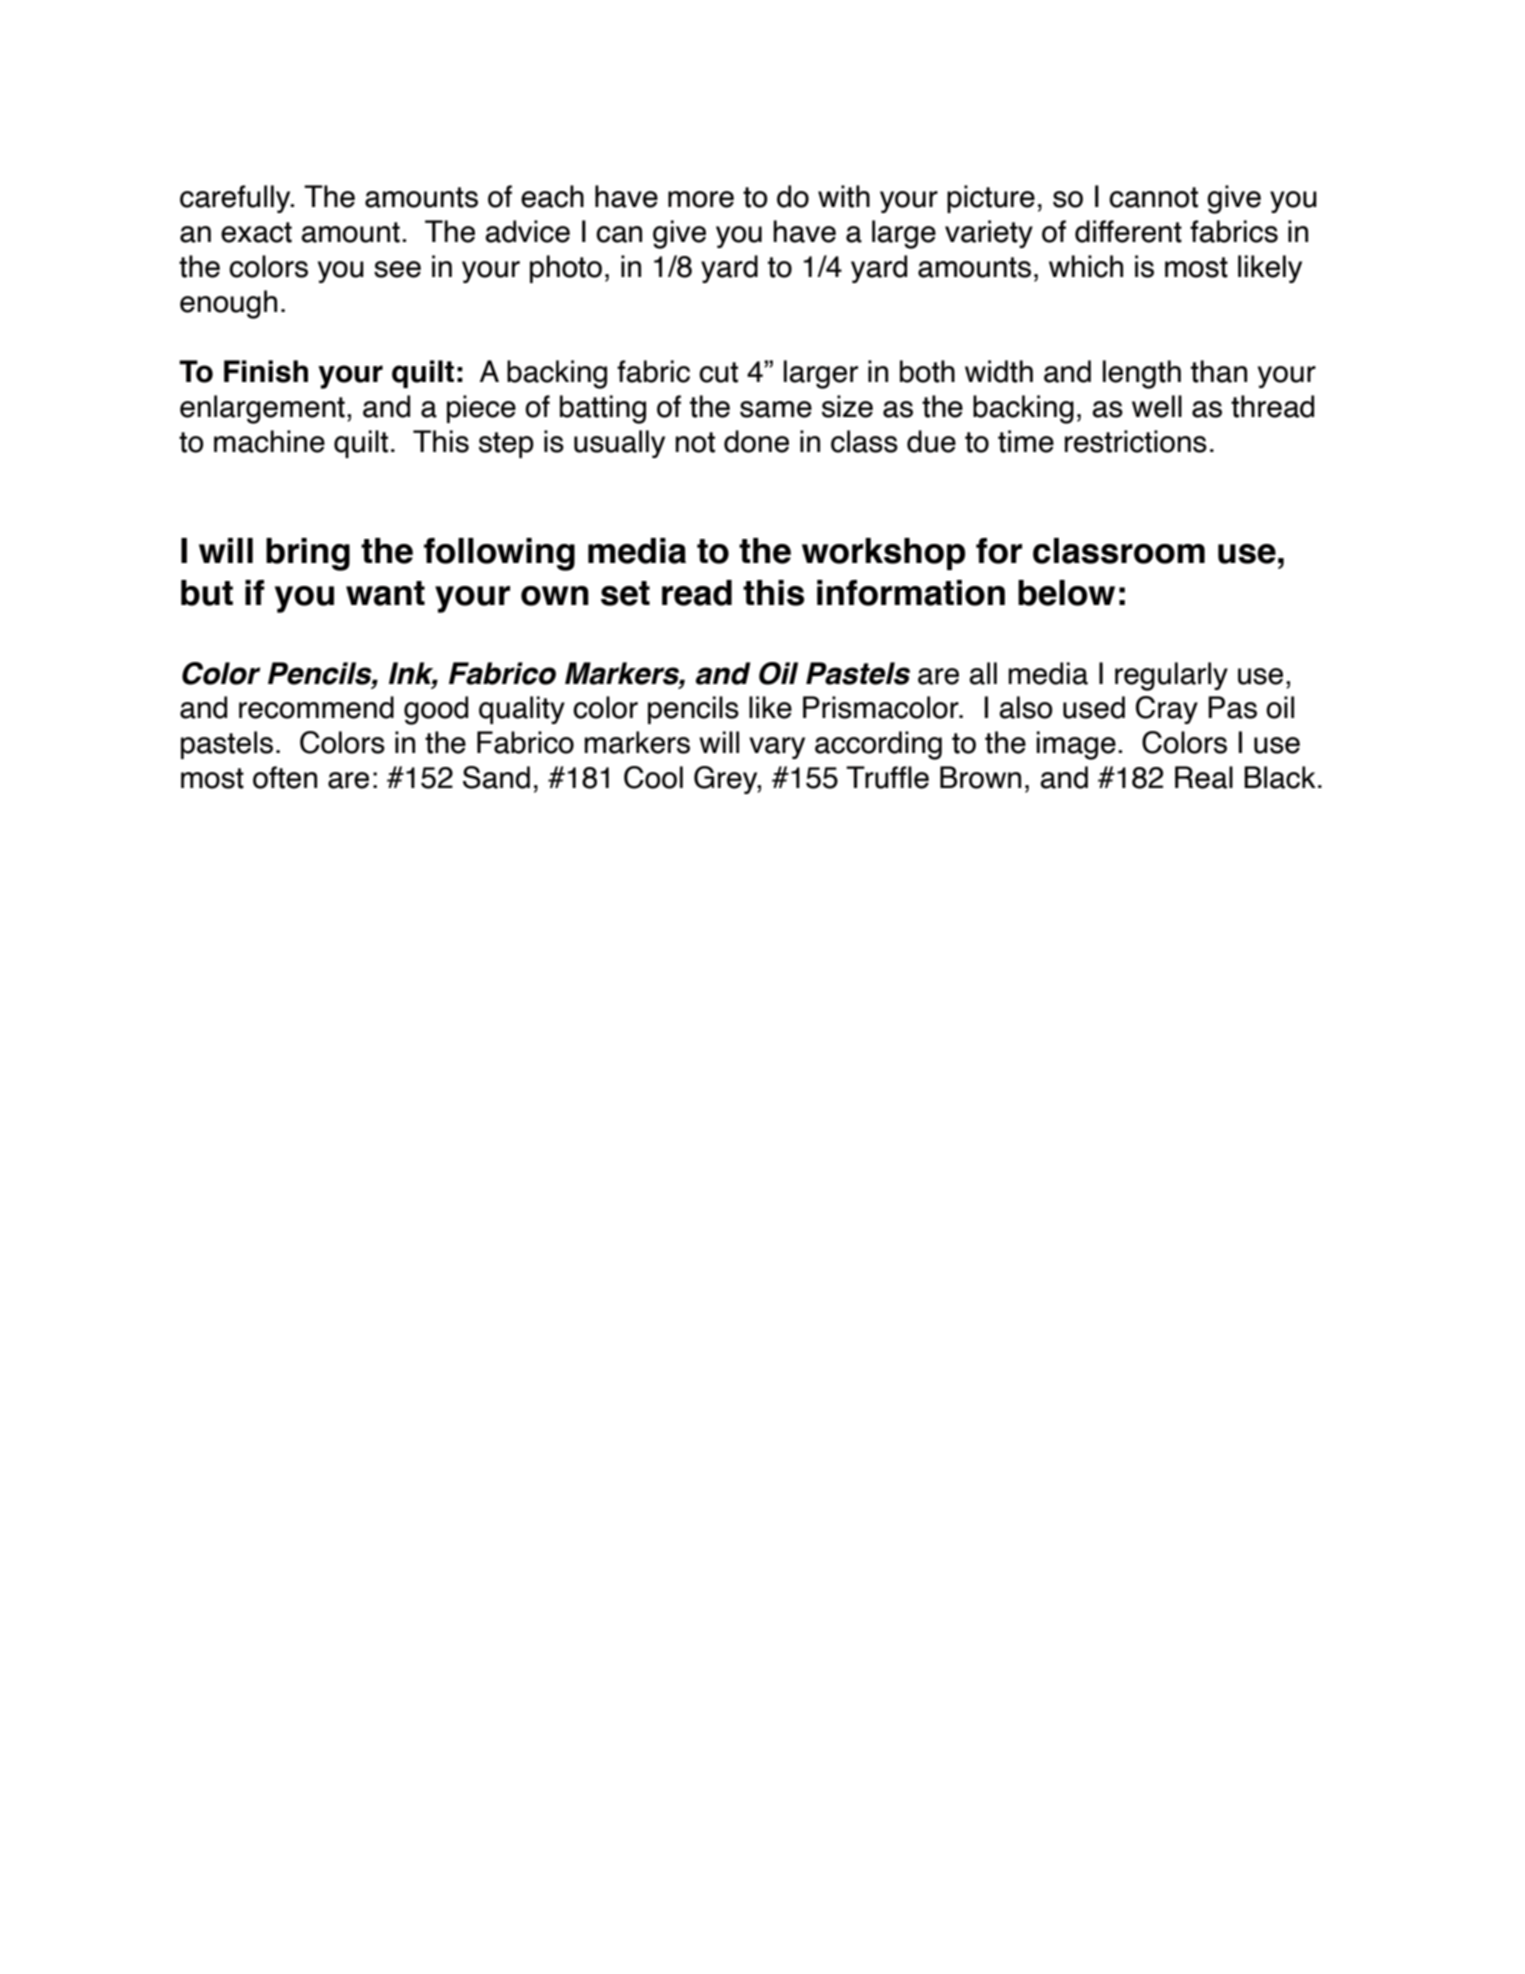 This document has width=1525, height=1974. Describe the element at coordinates (266, 371) in the document. I see `Finish` at that location.
